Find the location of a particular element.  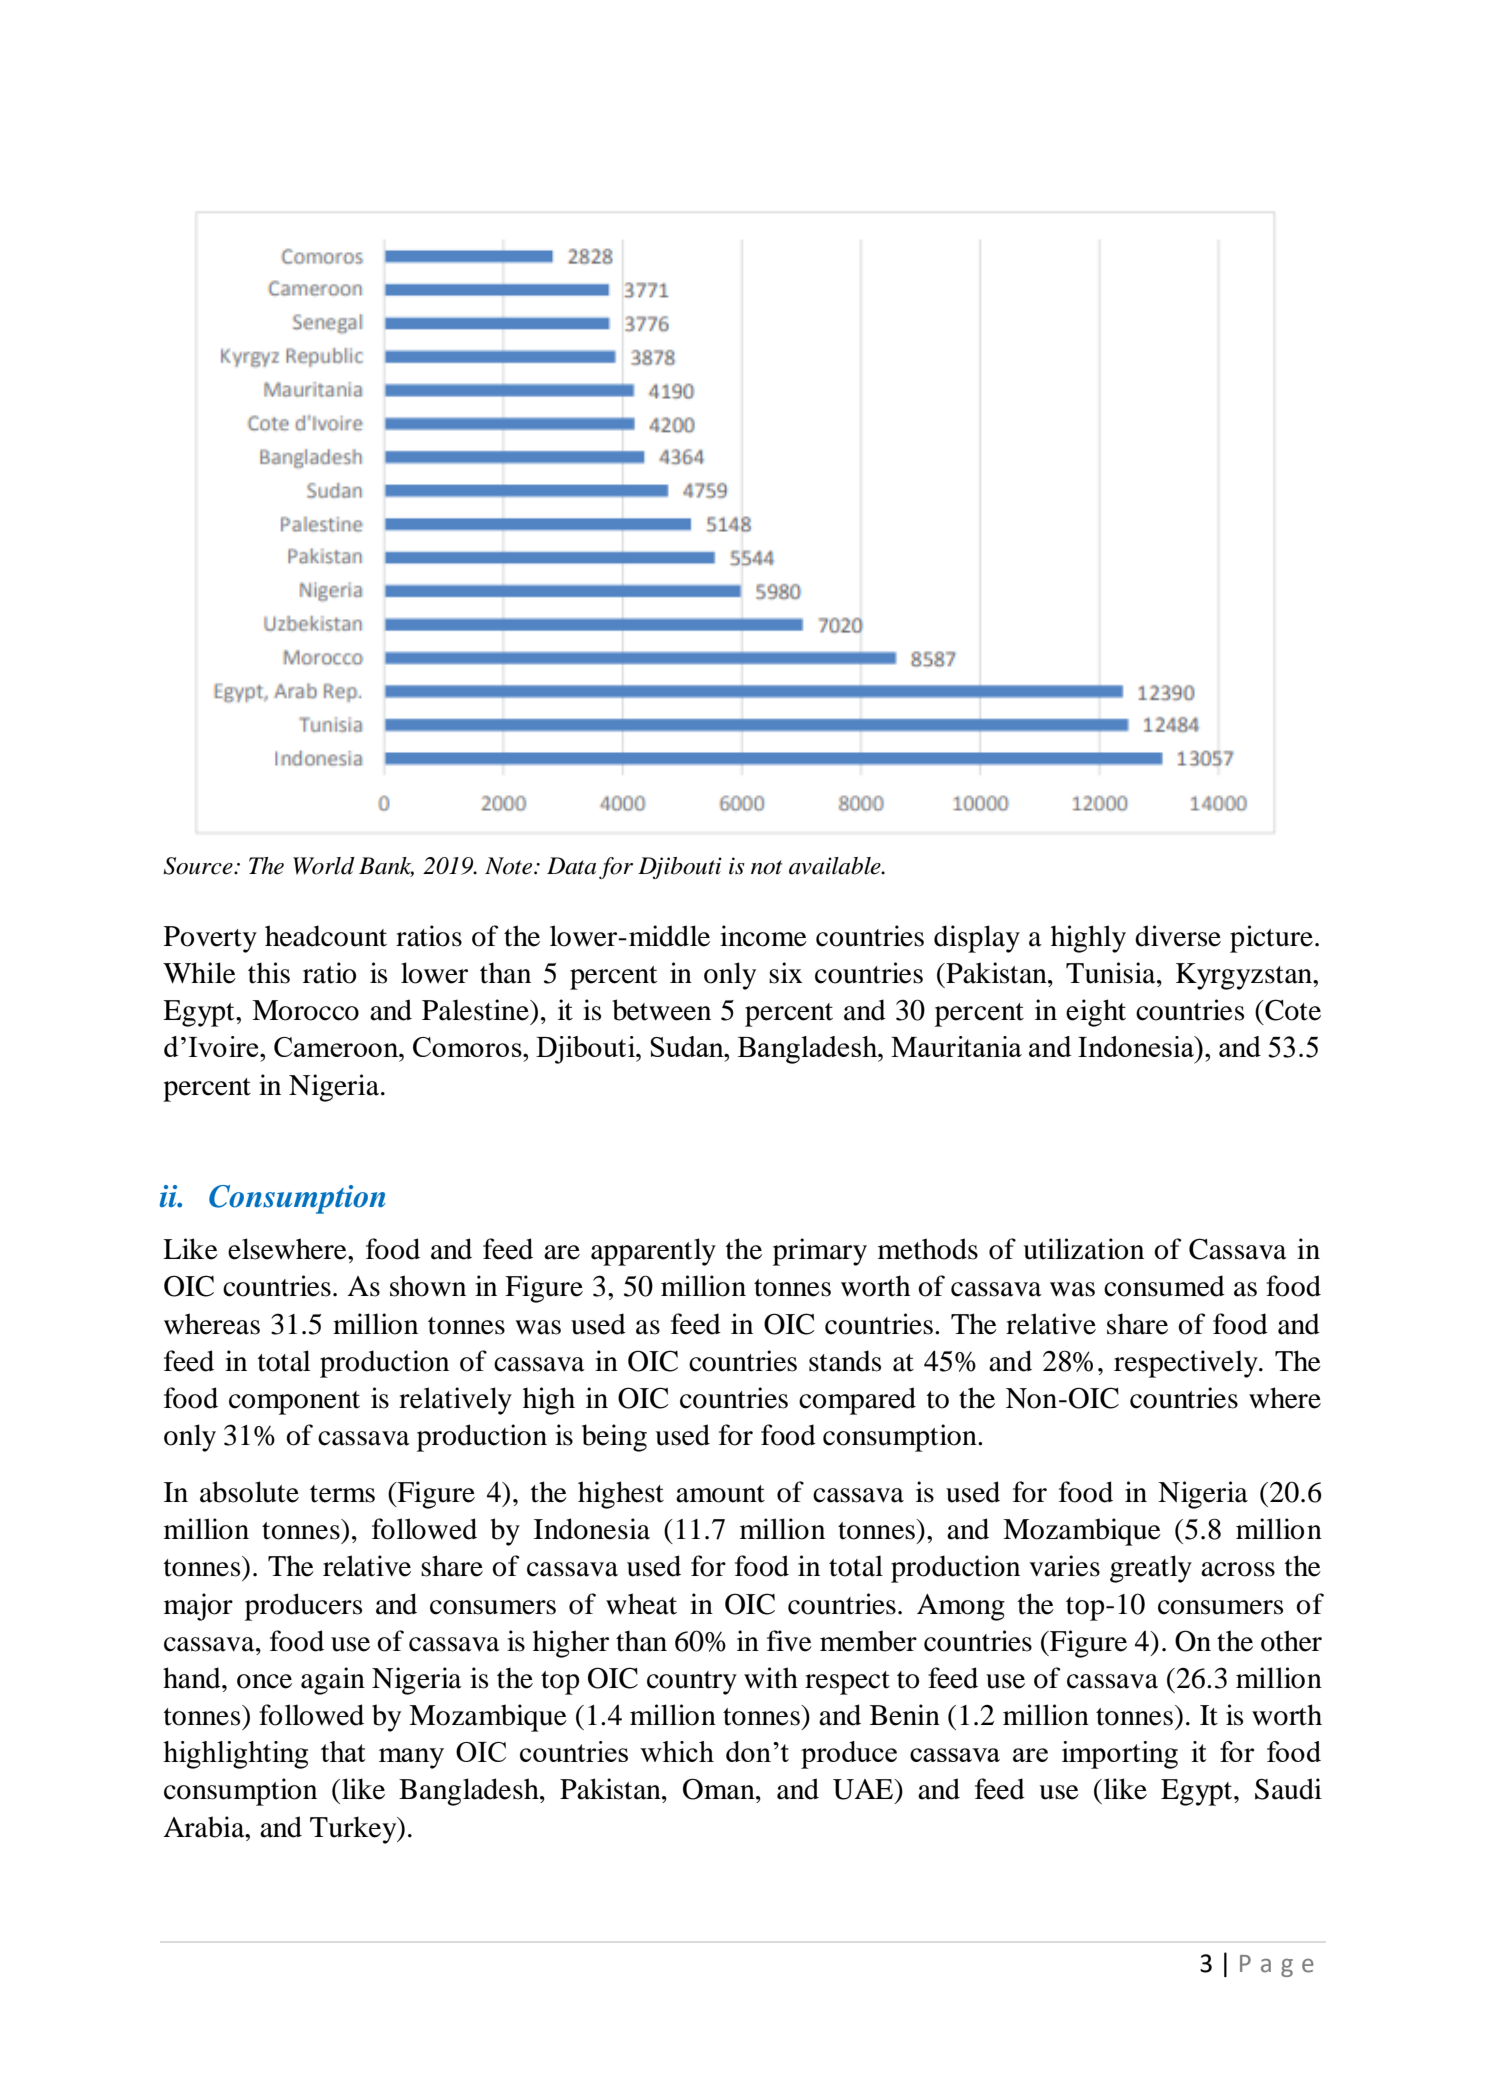

income is located at coordinates (763, 936).
